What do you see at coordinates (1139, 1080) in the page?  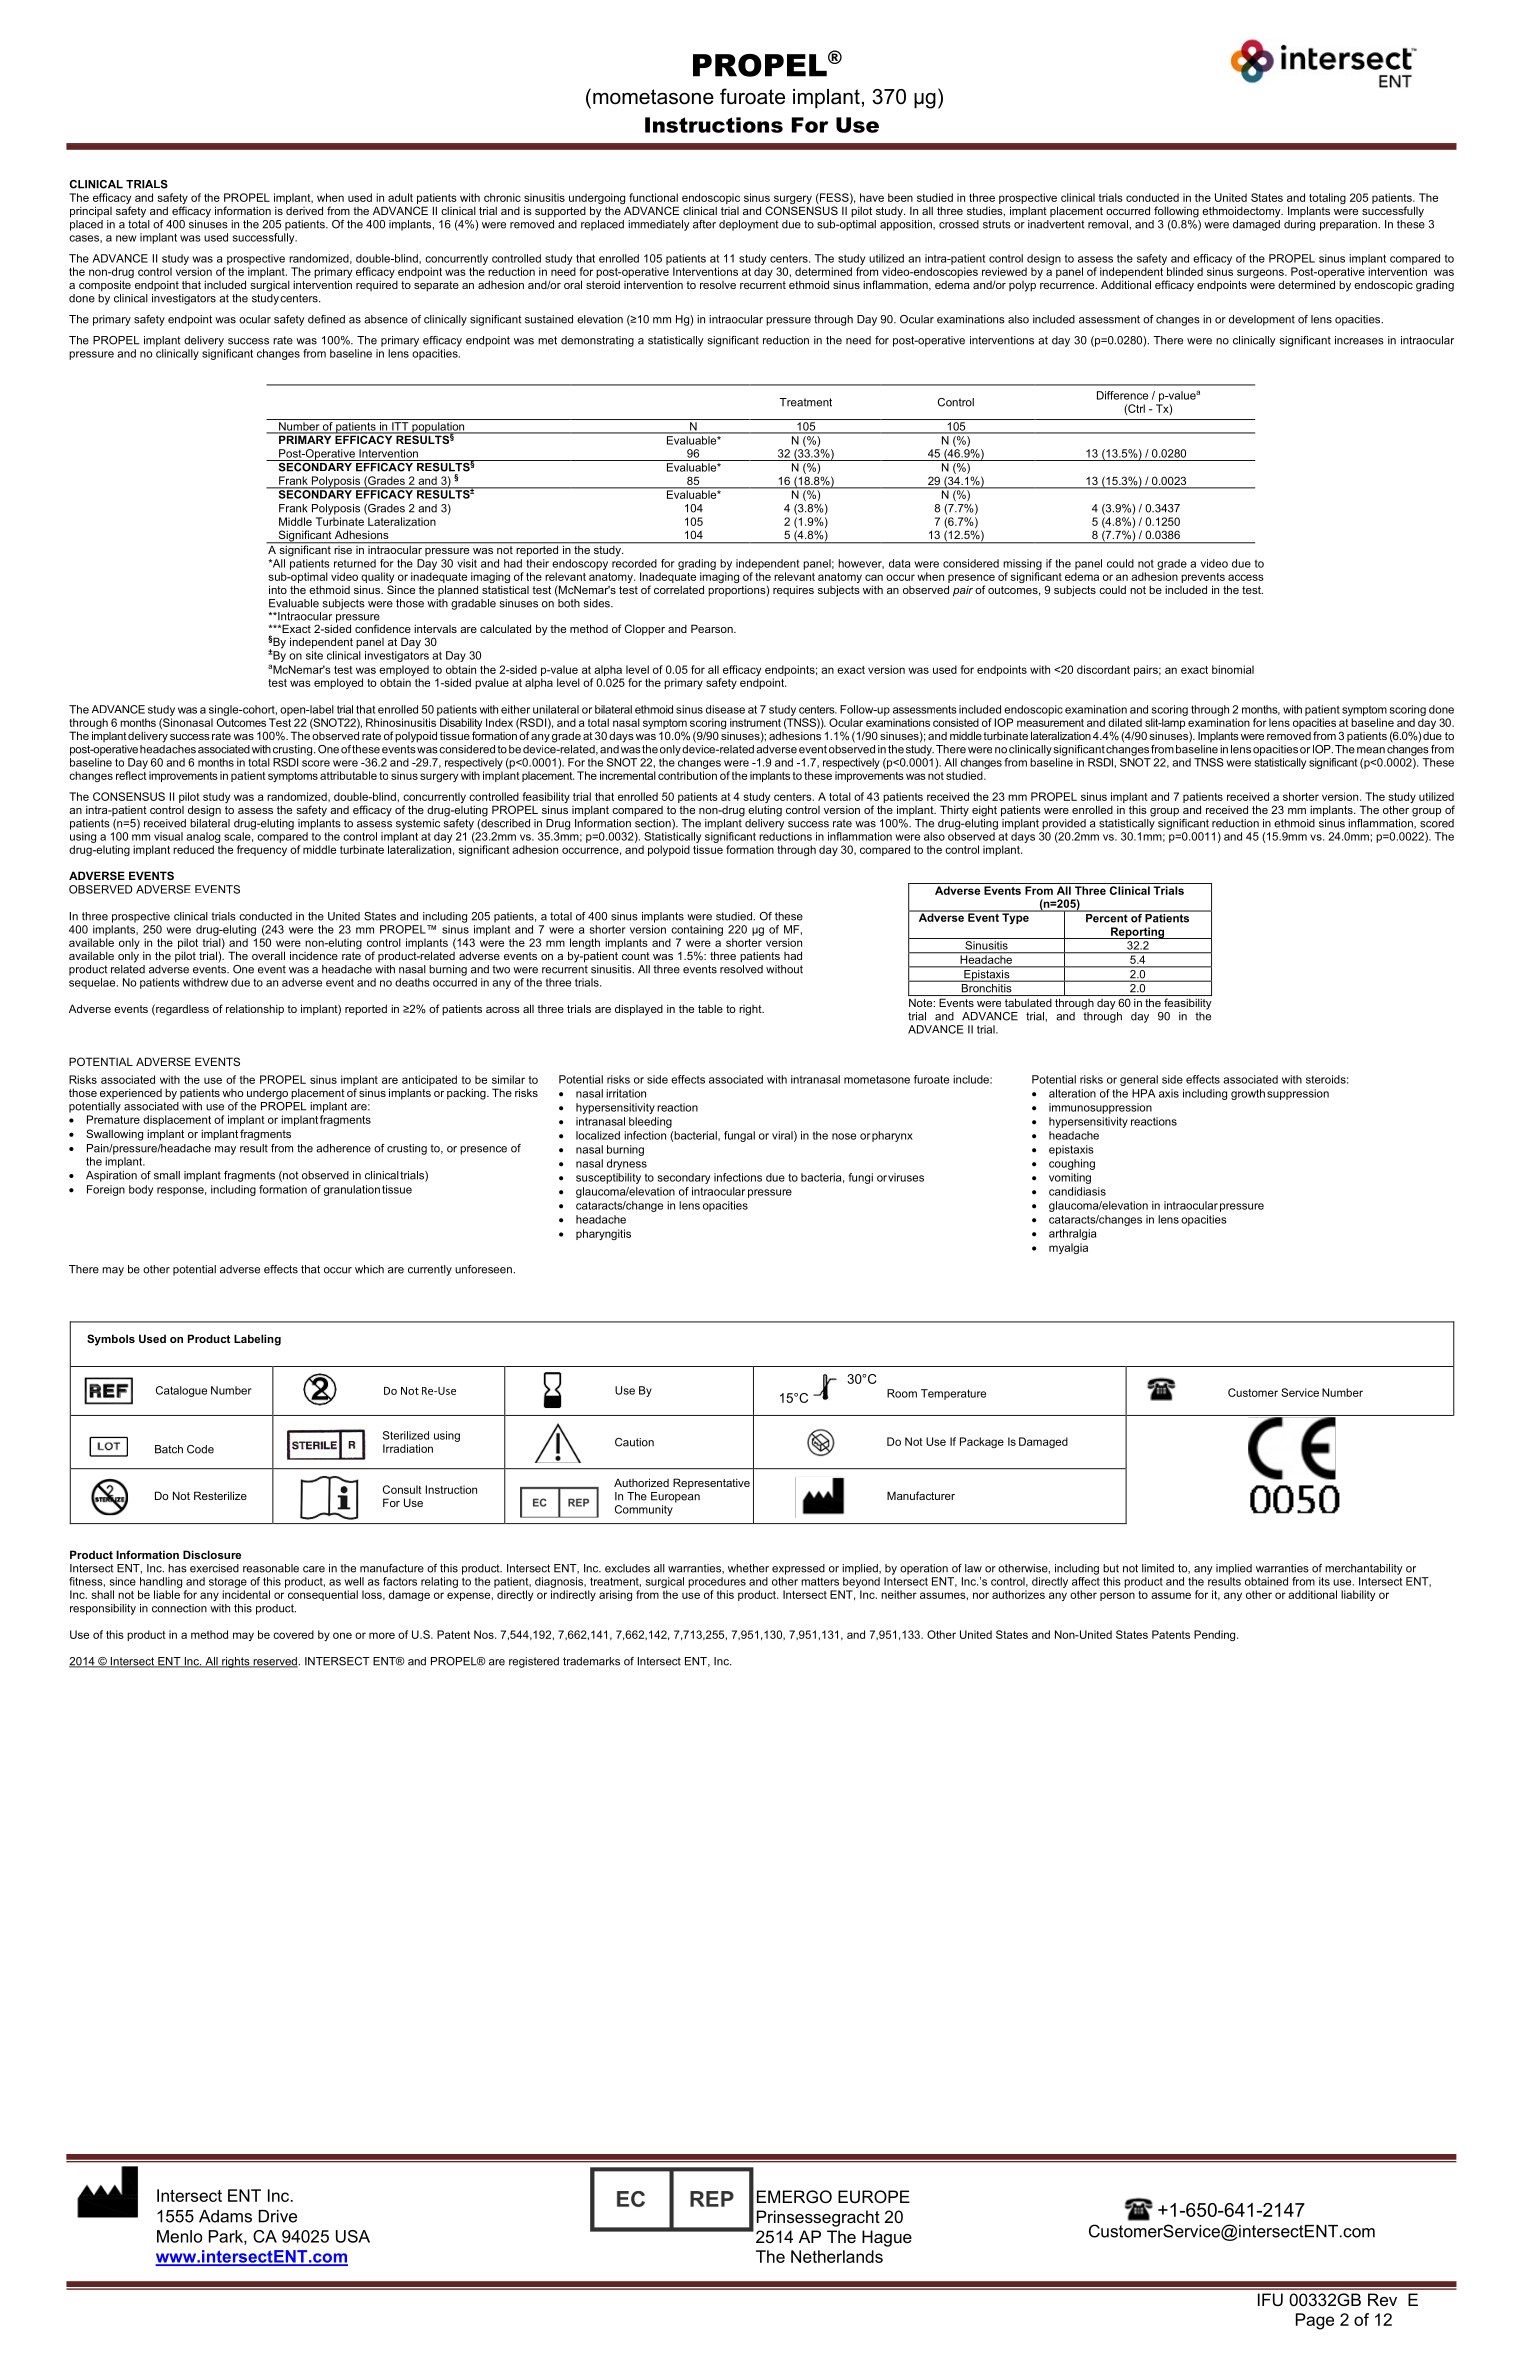 I see `general` at bounding box center [1139, 1080].
